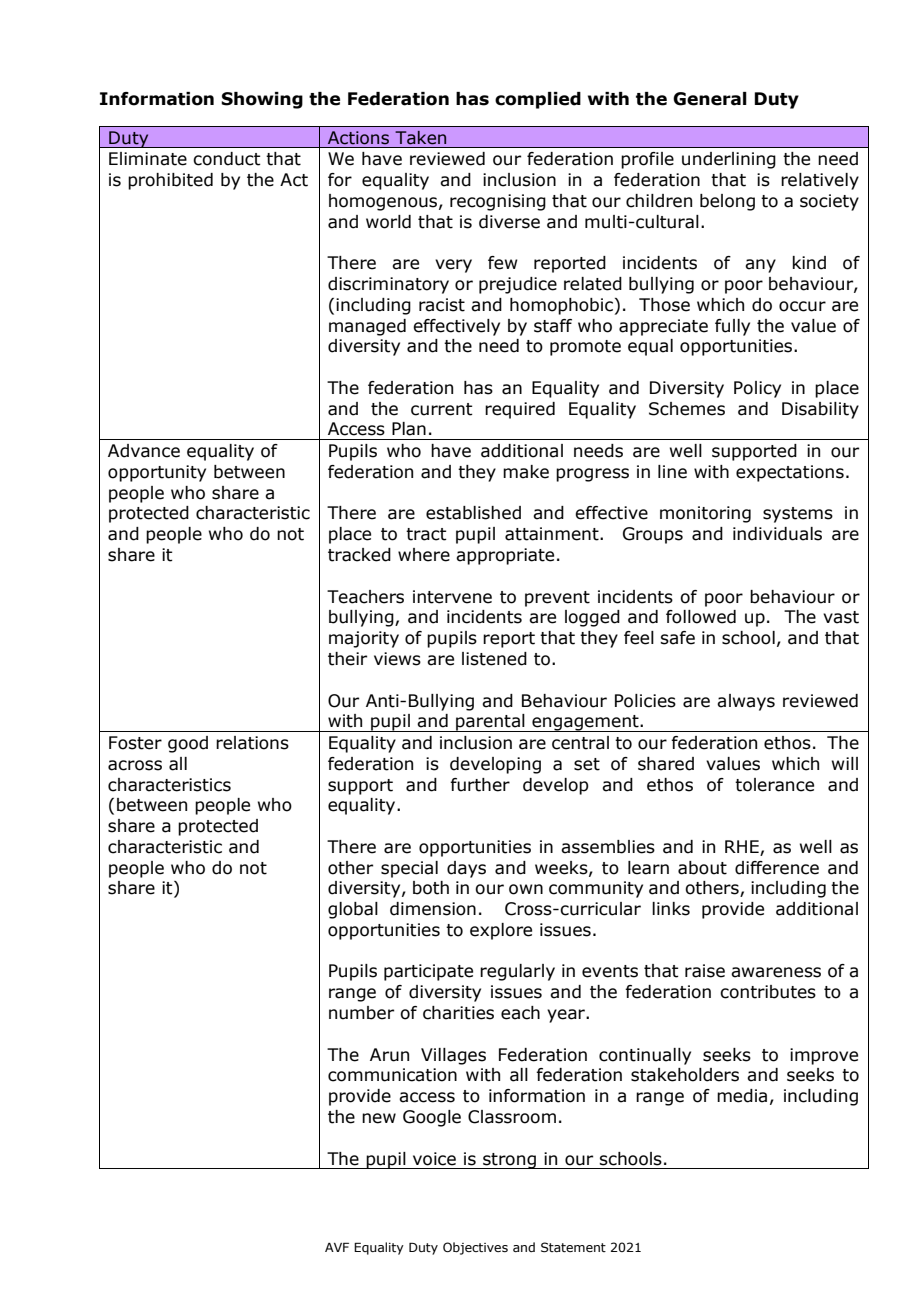 This image has height=1309, width=924. I want to click on good, so click(188, 744).
